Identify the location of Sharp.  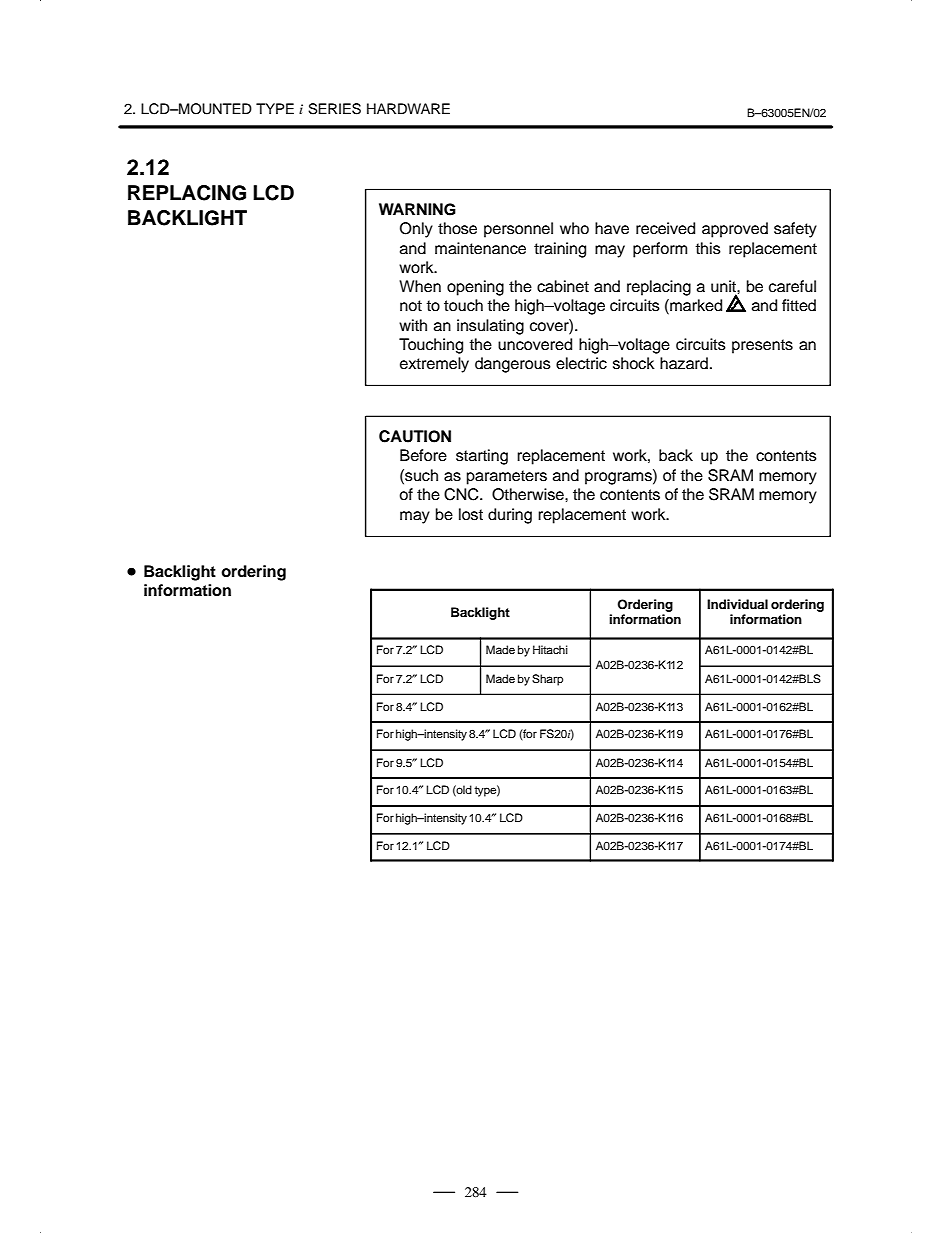
(547, 680).
